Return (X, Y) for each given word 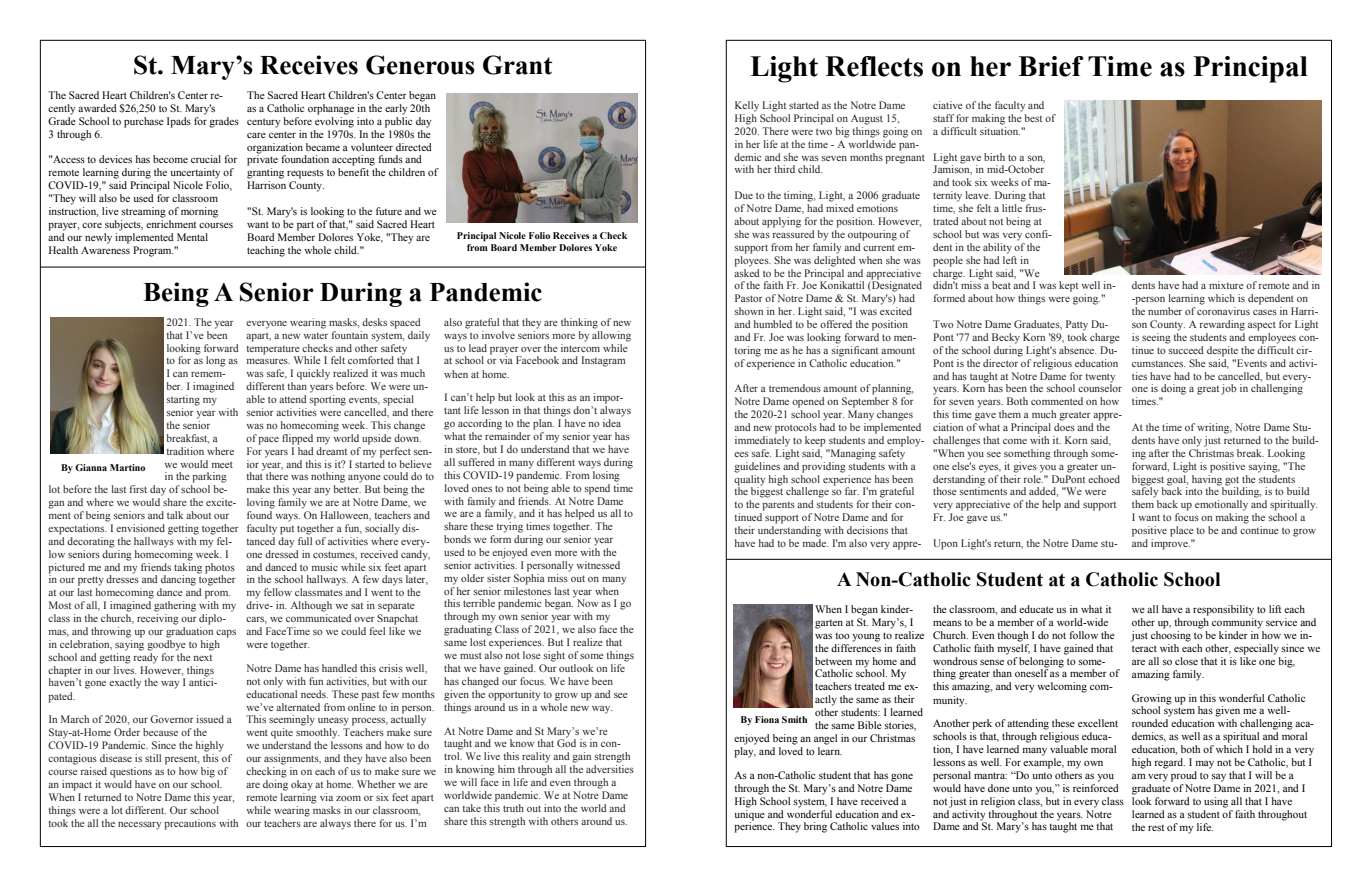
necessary (139, 825)
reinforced (1096, 786)
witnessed (598, 565)
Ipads (179, 122)
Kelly (747, 106)
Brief (1051, 66)
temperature (273, 350)
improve (1170, 544)
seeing (1156, 338)
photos (220, 568)
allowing (611, 336)
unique (750, 814)
